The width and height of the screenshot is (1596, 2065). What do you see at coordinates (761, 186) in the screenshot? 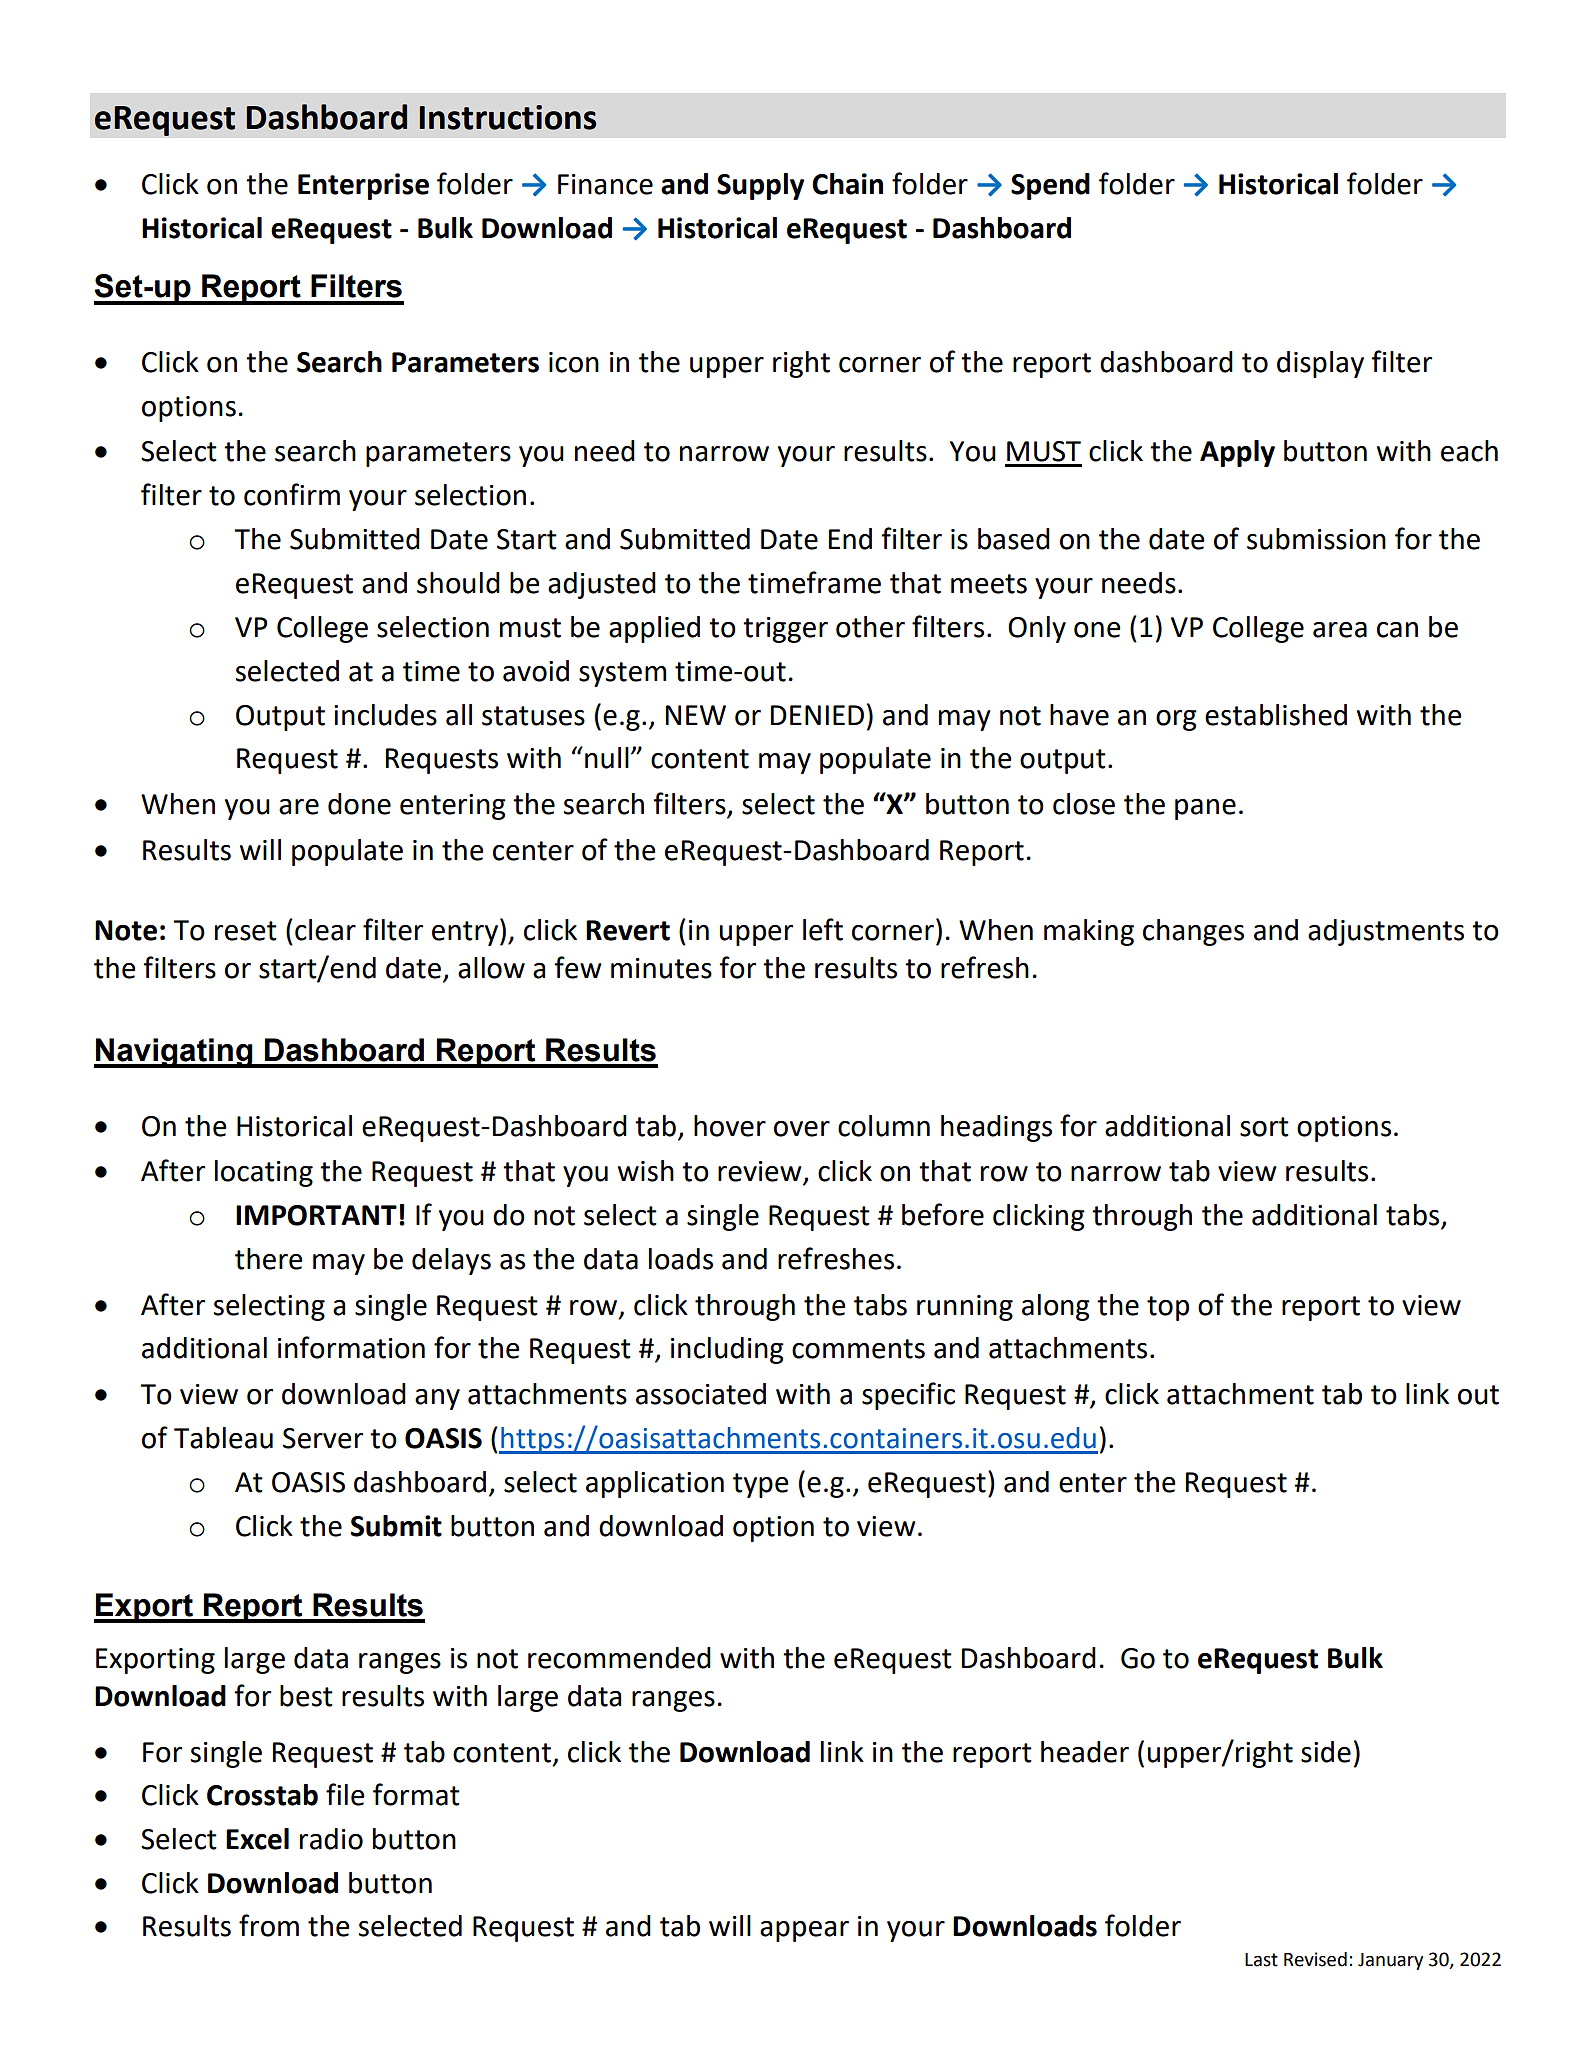
I see `Supply` at bounding box center [761, 186].
